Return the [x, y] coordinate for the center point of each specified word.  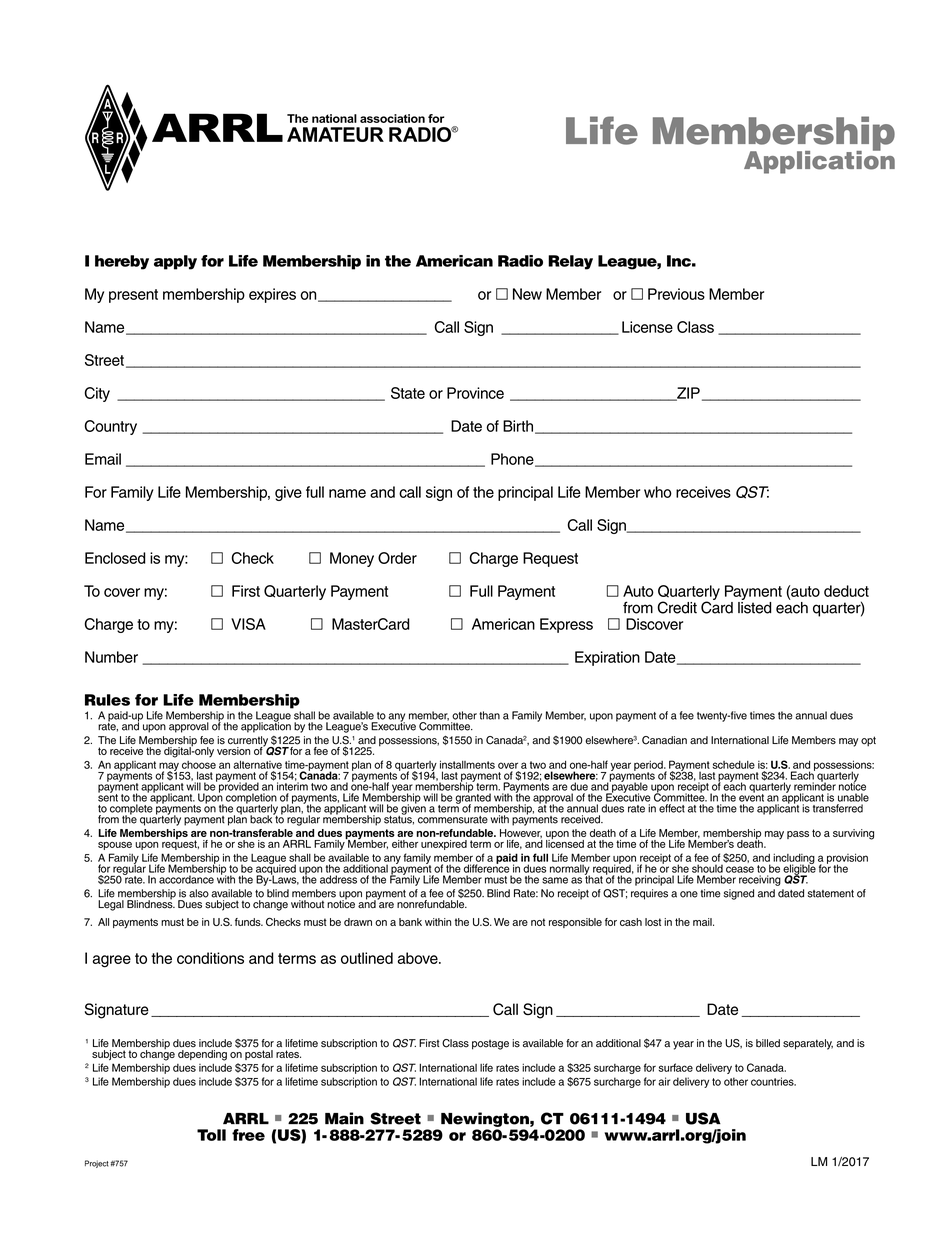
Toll [211, 1135]
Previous [676, 294]
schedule [733, 765]
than [489, 715]
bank [410, 922]
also [199, 893]
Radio [520, 261]
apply [175, 262]
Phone [513, 460]
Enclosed [115, 558]
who [658, 492]
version [233, 751]
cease [740, 869]
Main [344, 1118]
